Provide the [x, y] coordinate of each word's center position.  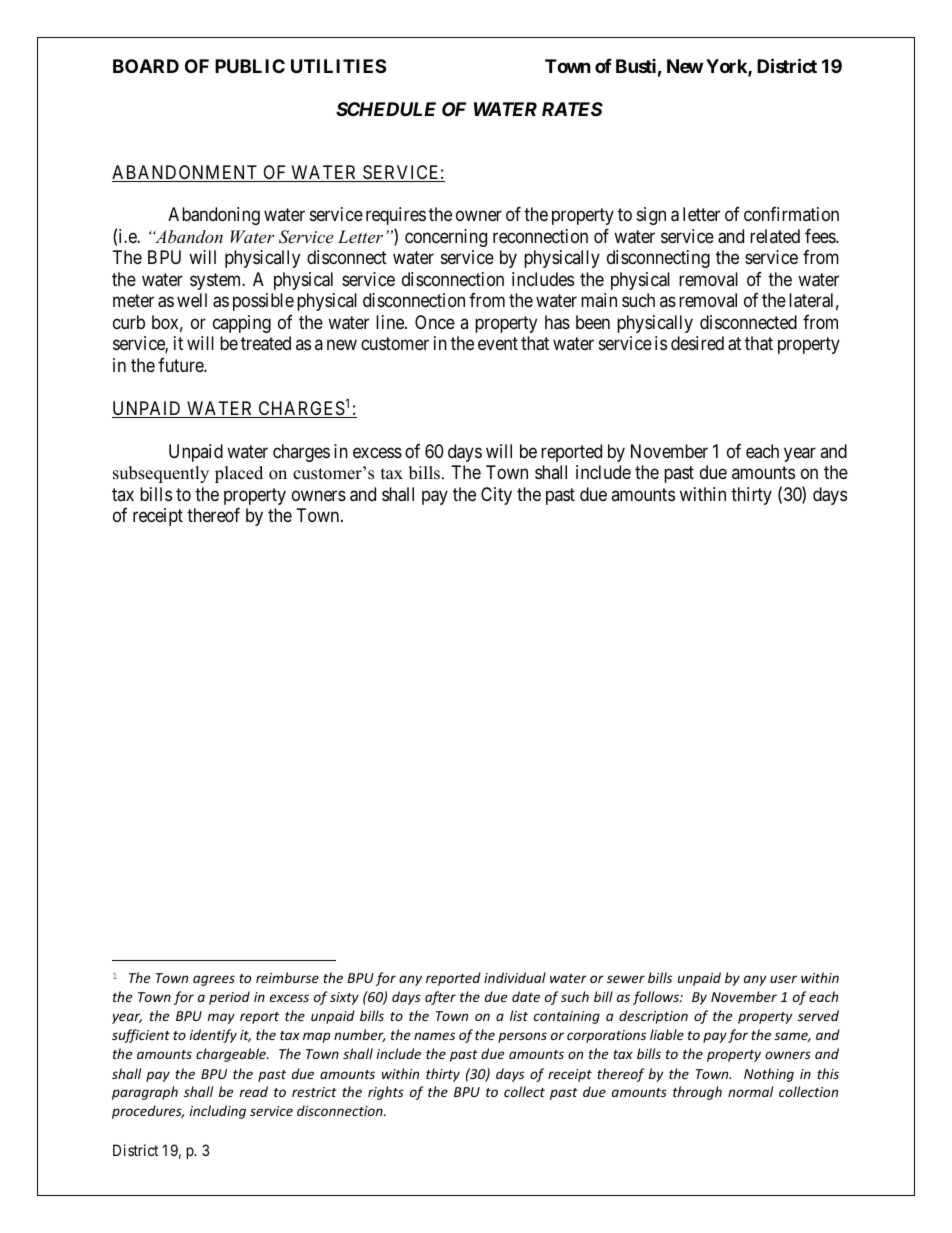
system [217, 281]
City [496, 496]
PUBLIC [250, 66]
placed [239, 474]
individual [515, 977]
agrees [214, 980]
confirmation [791, 214]
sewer [626, 979]
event [498, 344]
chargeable [232, 1055]
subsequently [161, 474]
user [783, 979]
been [593, 322]
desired [697, 343]
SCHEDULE [386, 109]
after [440, 998]
